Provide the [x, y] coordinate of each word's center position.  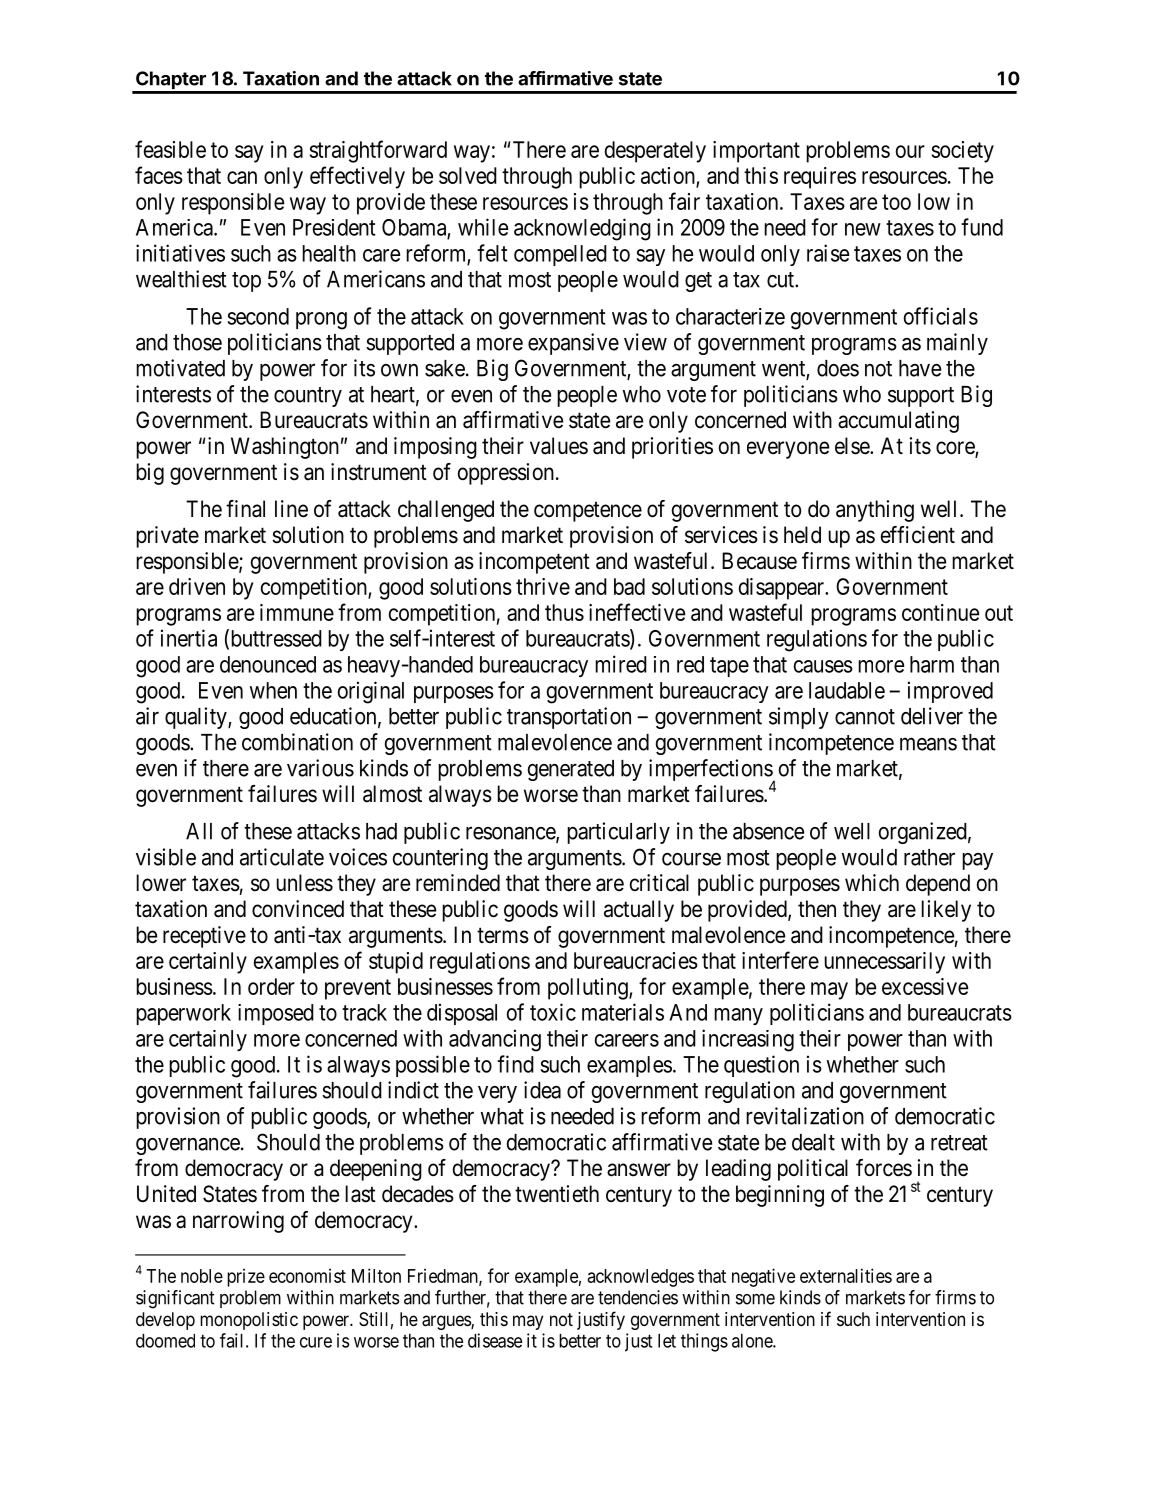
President [334, 227]
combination [297, 742]
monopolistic [249, 1321]
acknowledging [582, 229]
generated [571, 770]
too [896, 202]
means [928, 744]
